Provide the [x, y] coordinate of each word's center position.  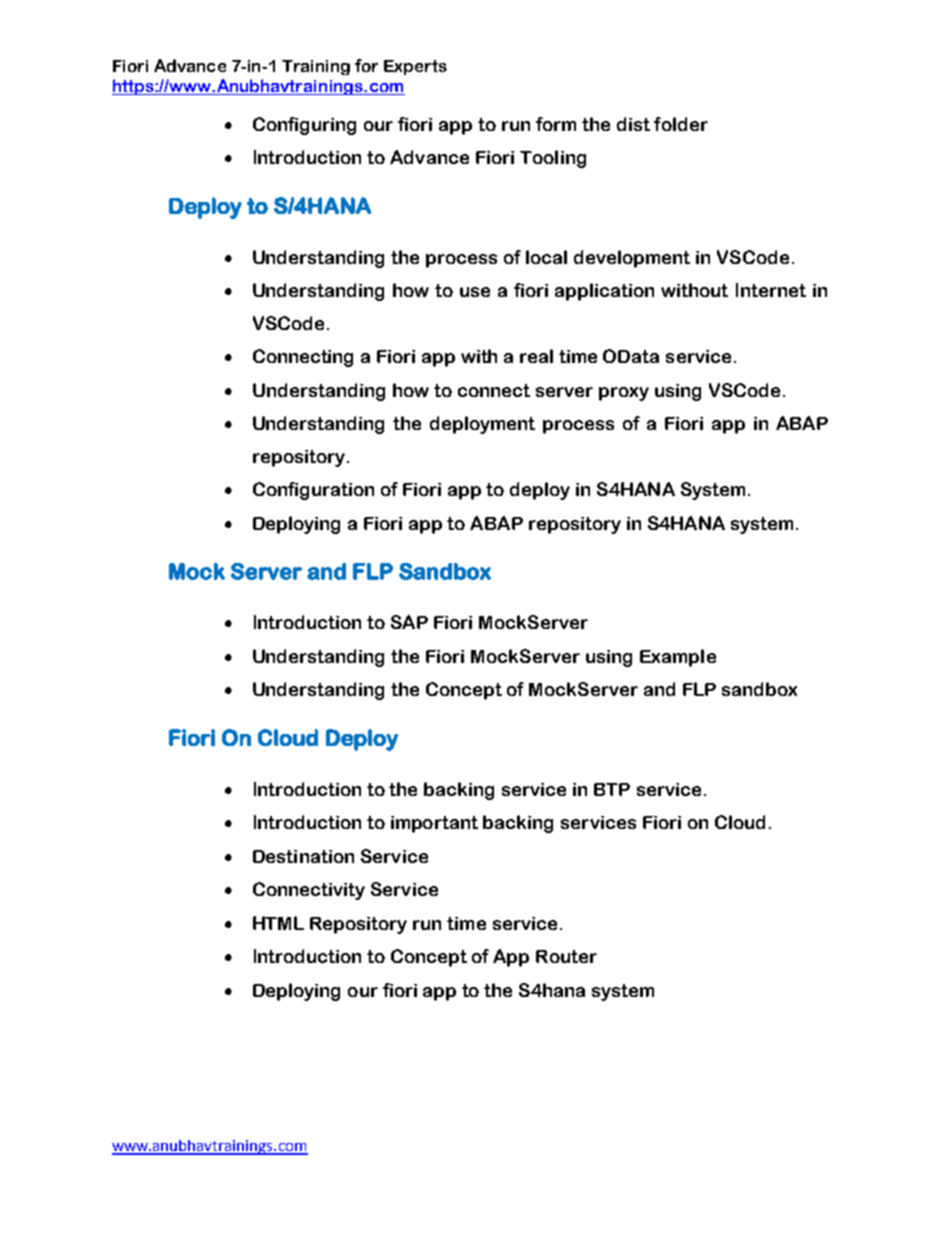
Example [678, 658]
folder [681, 124]
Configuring [304, 126]
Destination [303, 856]
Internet [771, 290]
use [475, 292]
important [434, 824]
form [556, 124]
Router [566, 956]
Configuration [313, 491]
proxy [624, 394]
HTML [278, 923]
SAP [409, 622]
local [546, 257]
